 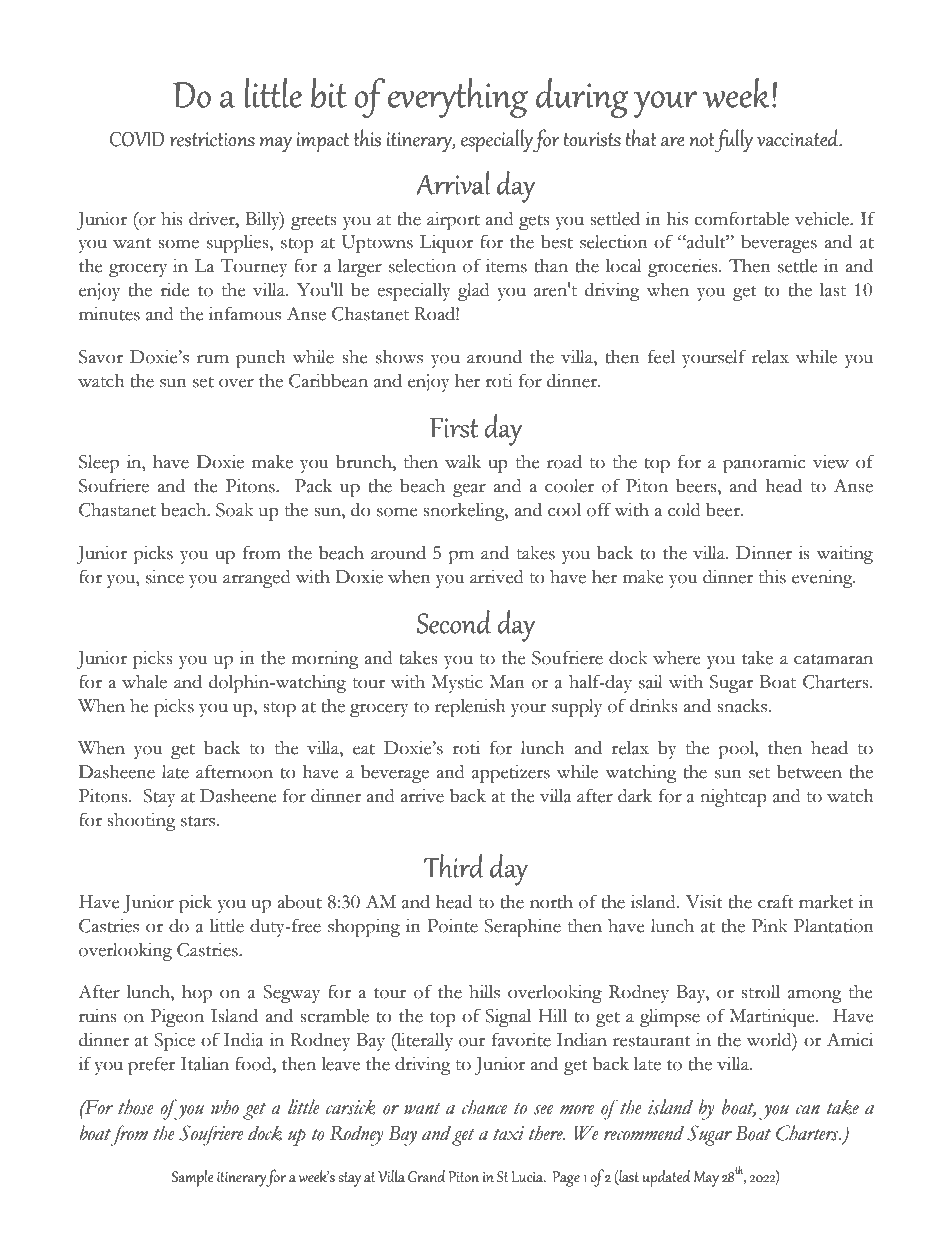 What do you see at coordinates (677, 658) in the screenshot?
I see `where` at bounding box center [677, 658].
